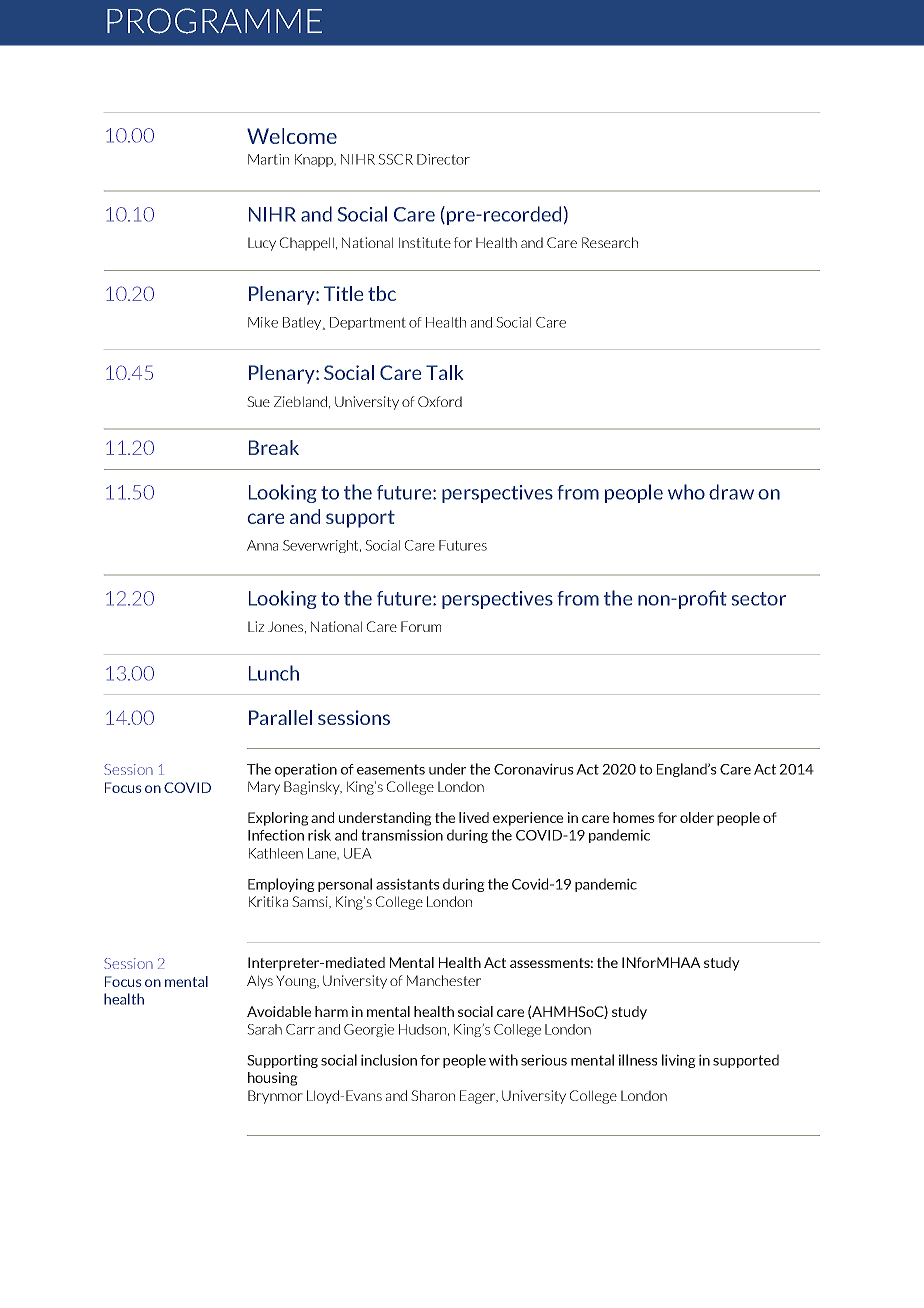  Describe the element at coordinates (273, 1079) in the document. I see `housing` at that location.
